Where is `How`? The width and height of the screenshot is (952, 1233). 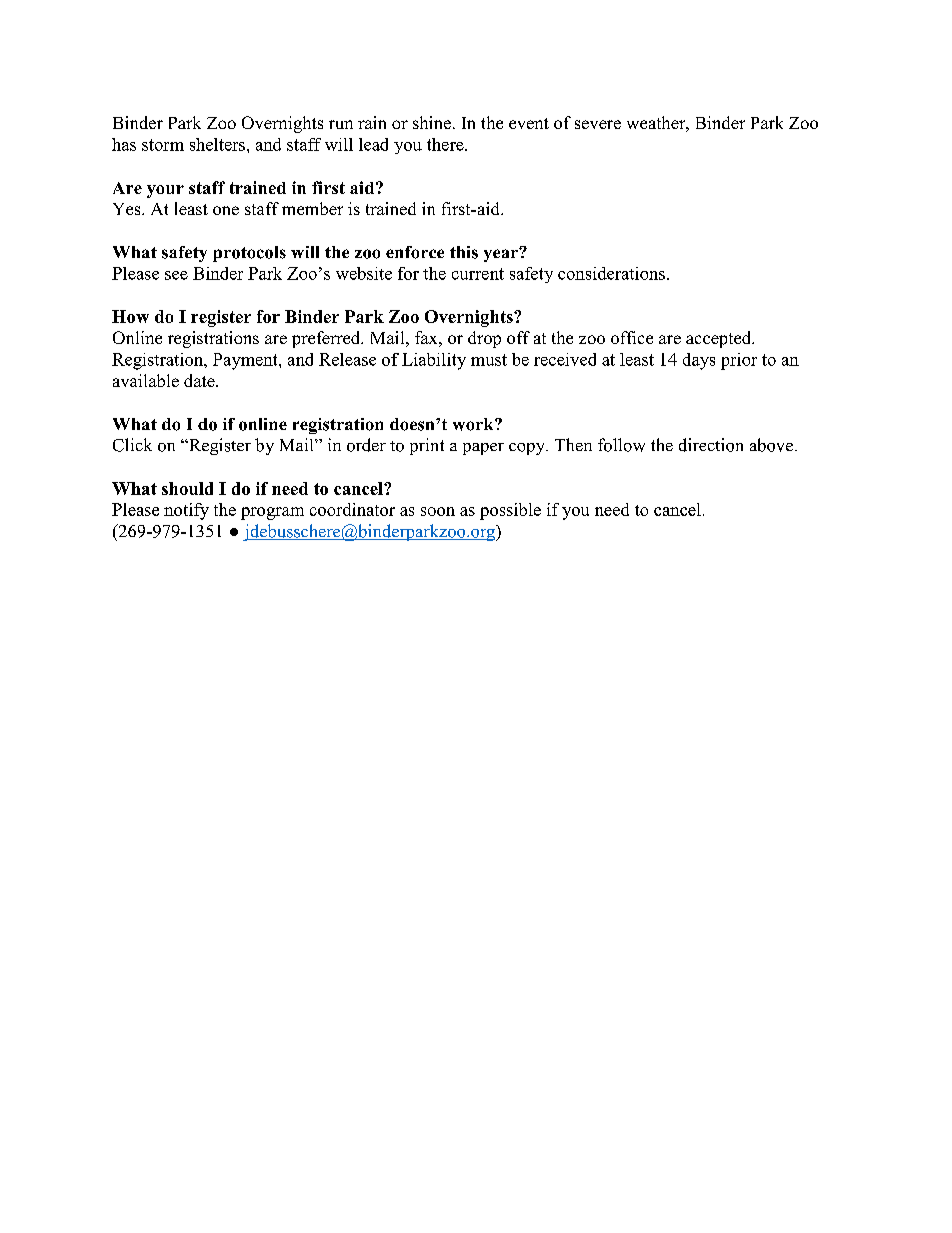
How is located at coordinates (130, 316).
